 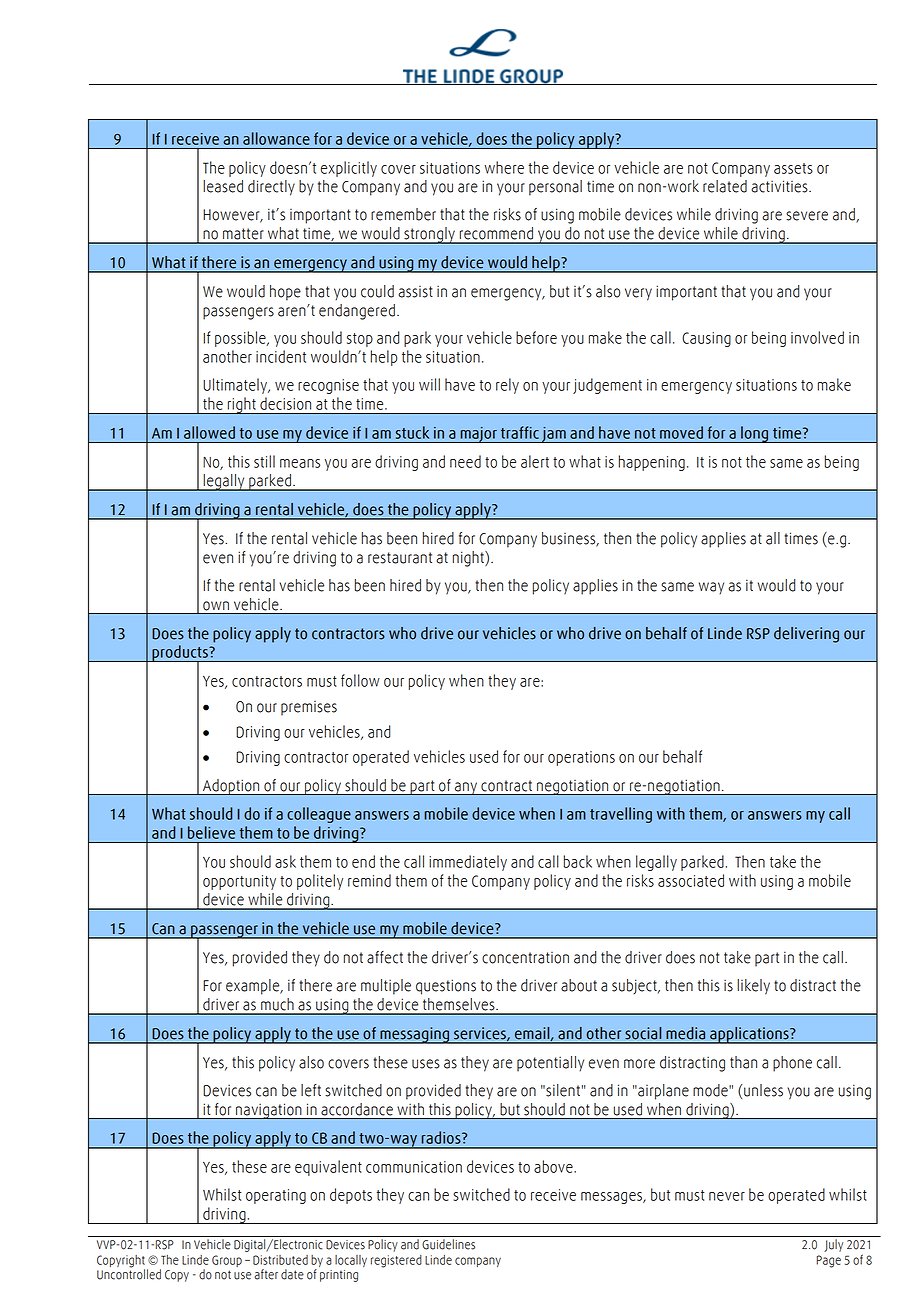 What do you see at coordinates (446, 987) in the screenshot?
I see `questions` at bounding box center [446, 987].
